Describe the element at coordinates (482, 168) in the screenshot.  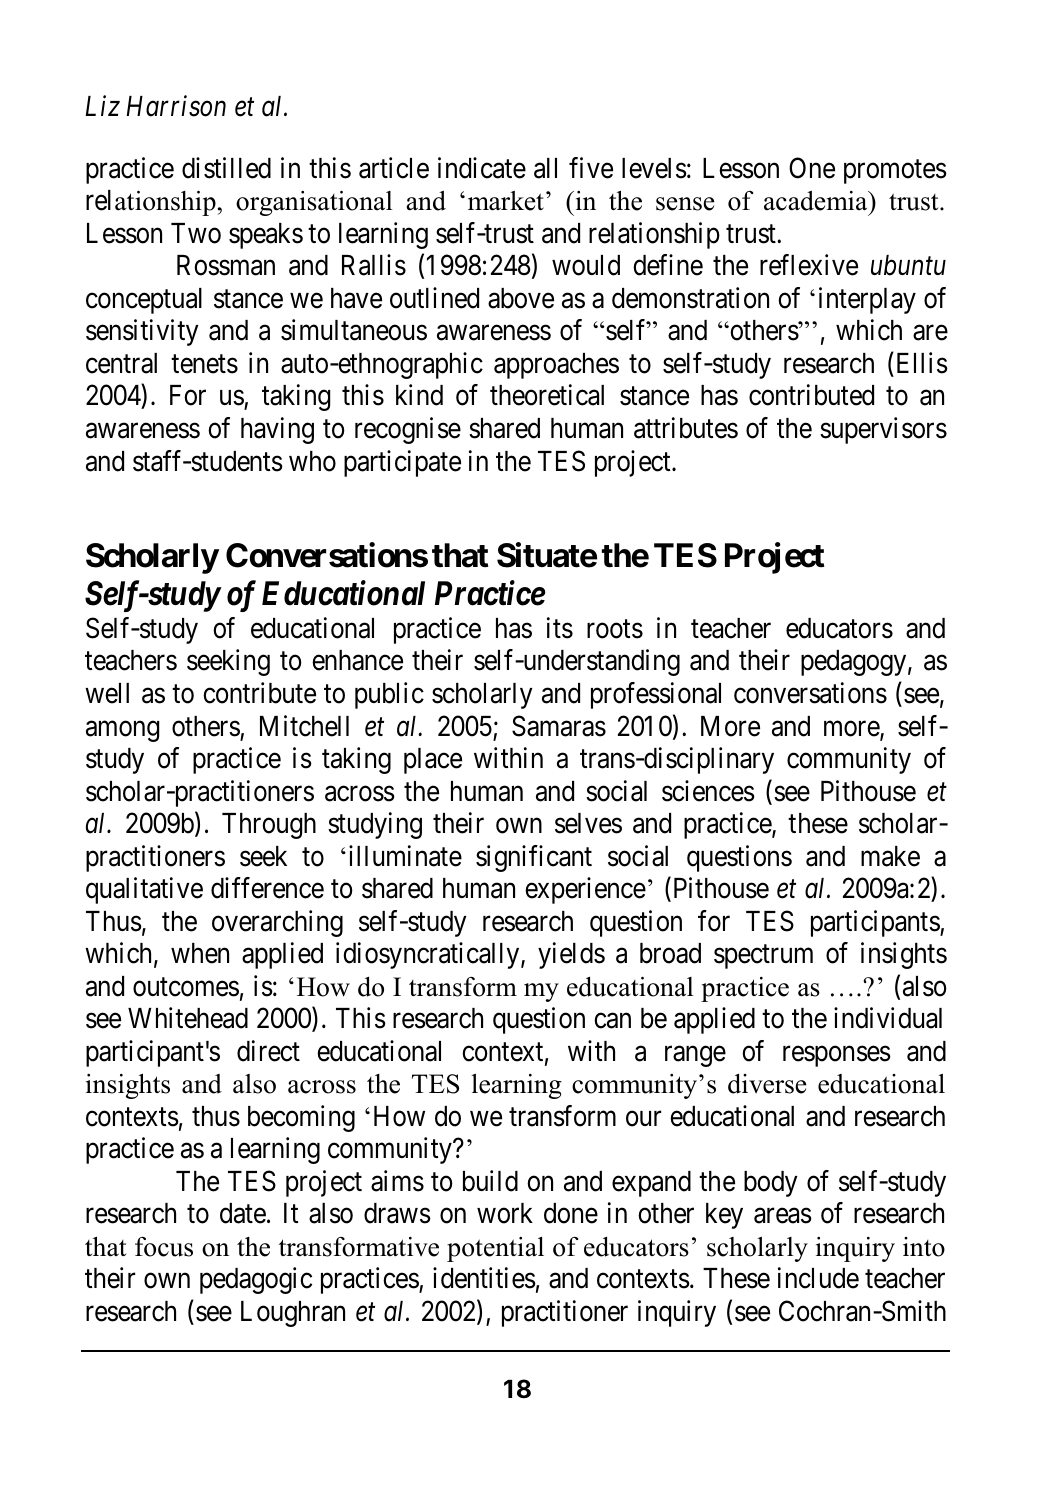
I see `indicate` at that location.
